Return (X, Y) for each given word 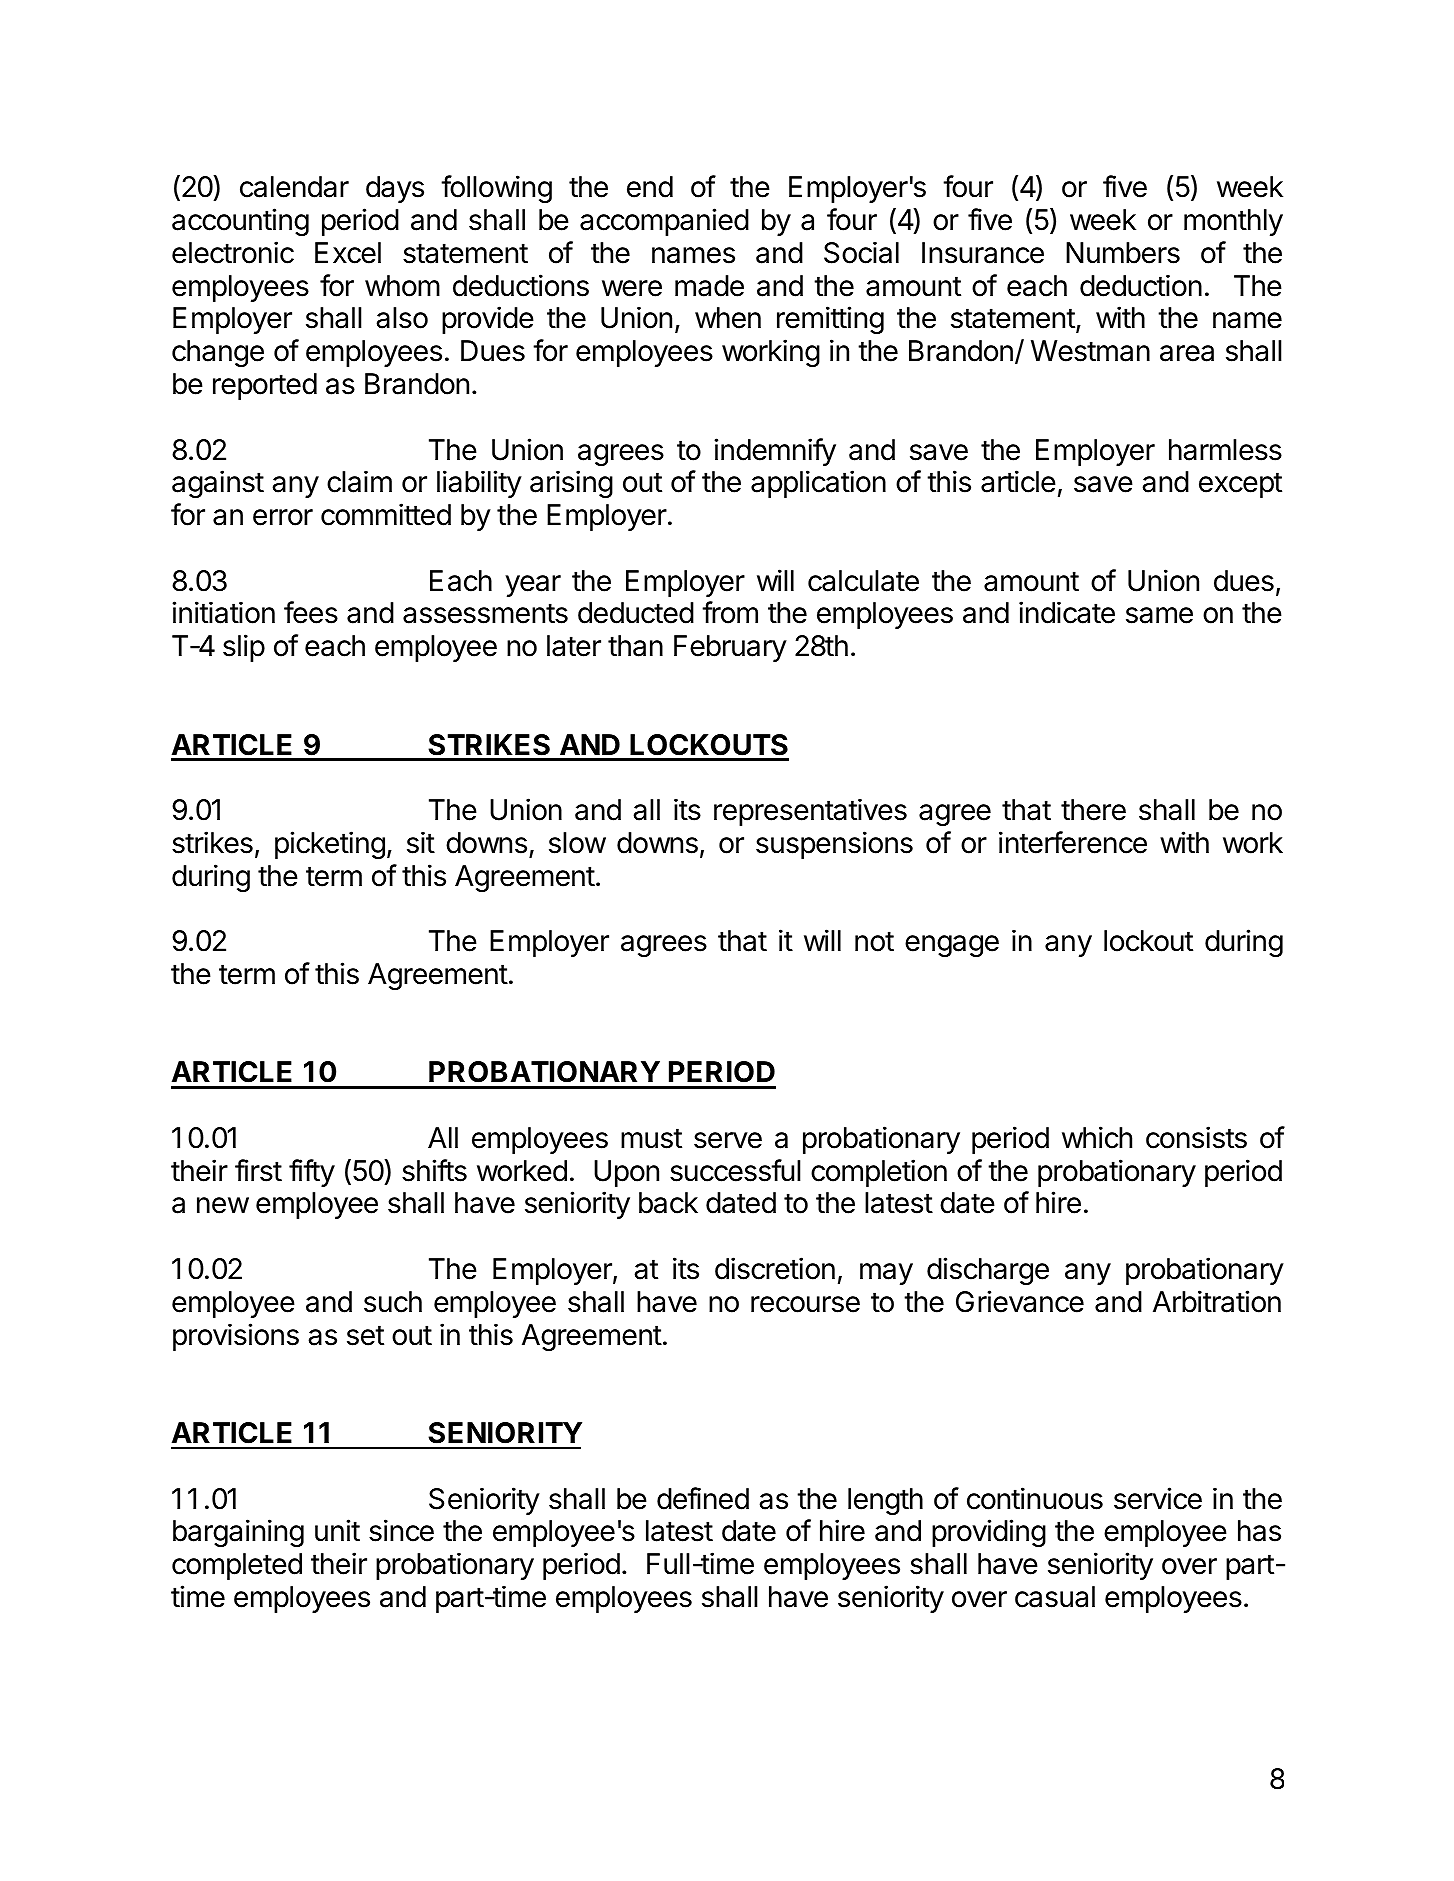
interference (1073, 842)
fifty (312, 1173)
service (1158, 1498)
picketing (330, 845)
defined (703, 1498)
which (1097, 1137)
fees (311, 612)
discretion (775, 1268)
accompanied (664, 222)
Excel (348, 253)
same (1159, 615)
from (730, 612)
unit (337, 1530)
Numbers (1123, 253)
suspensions (834, 845)
